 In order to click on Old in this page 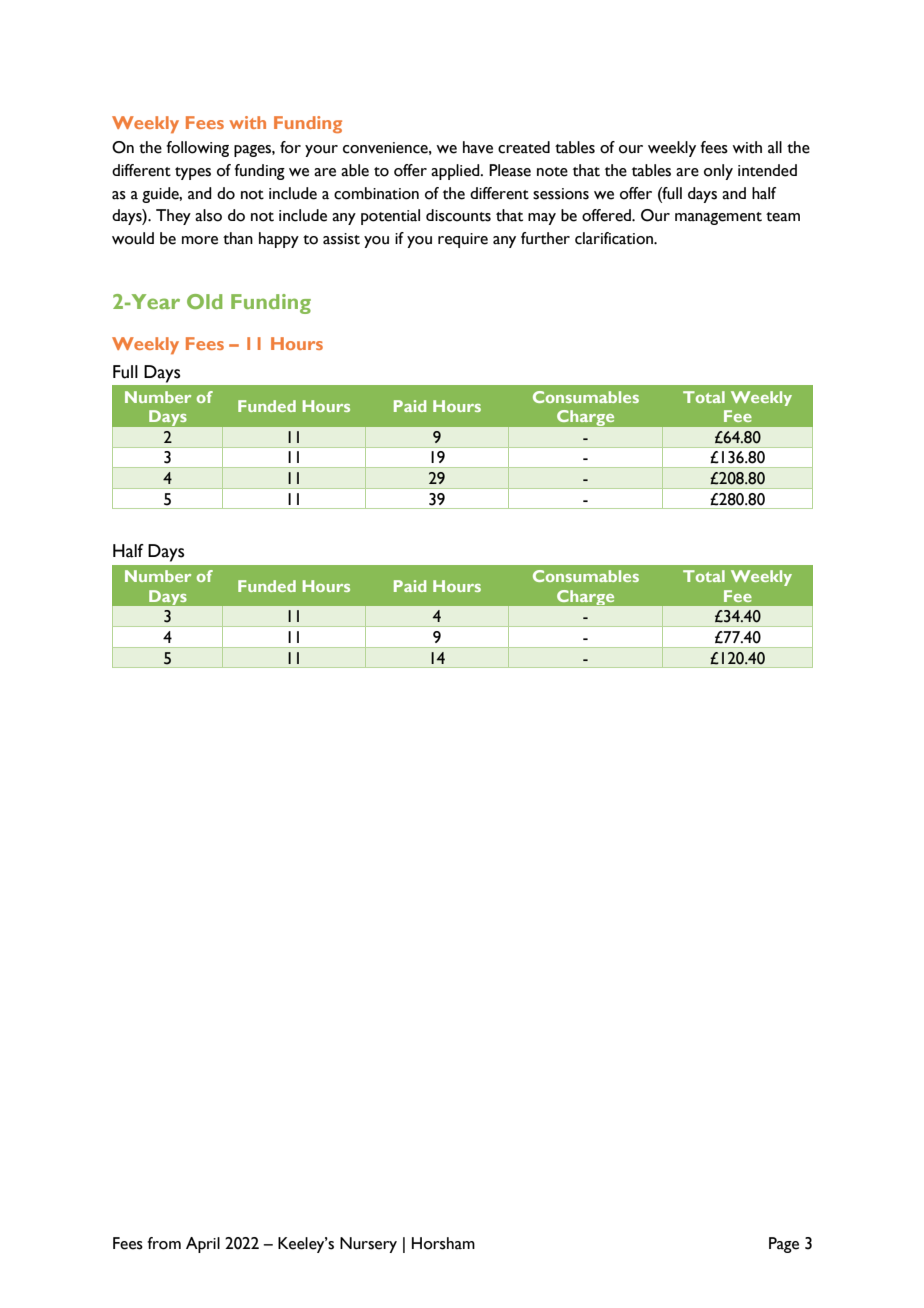, I will do `click(204, 301)`.
